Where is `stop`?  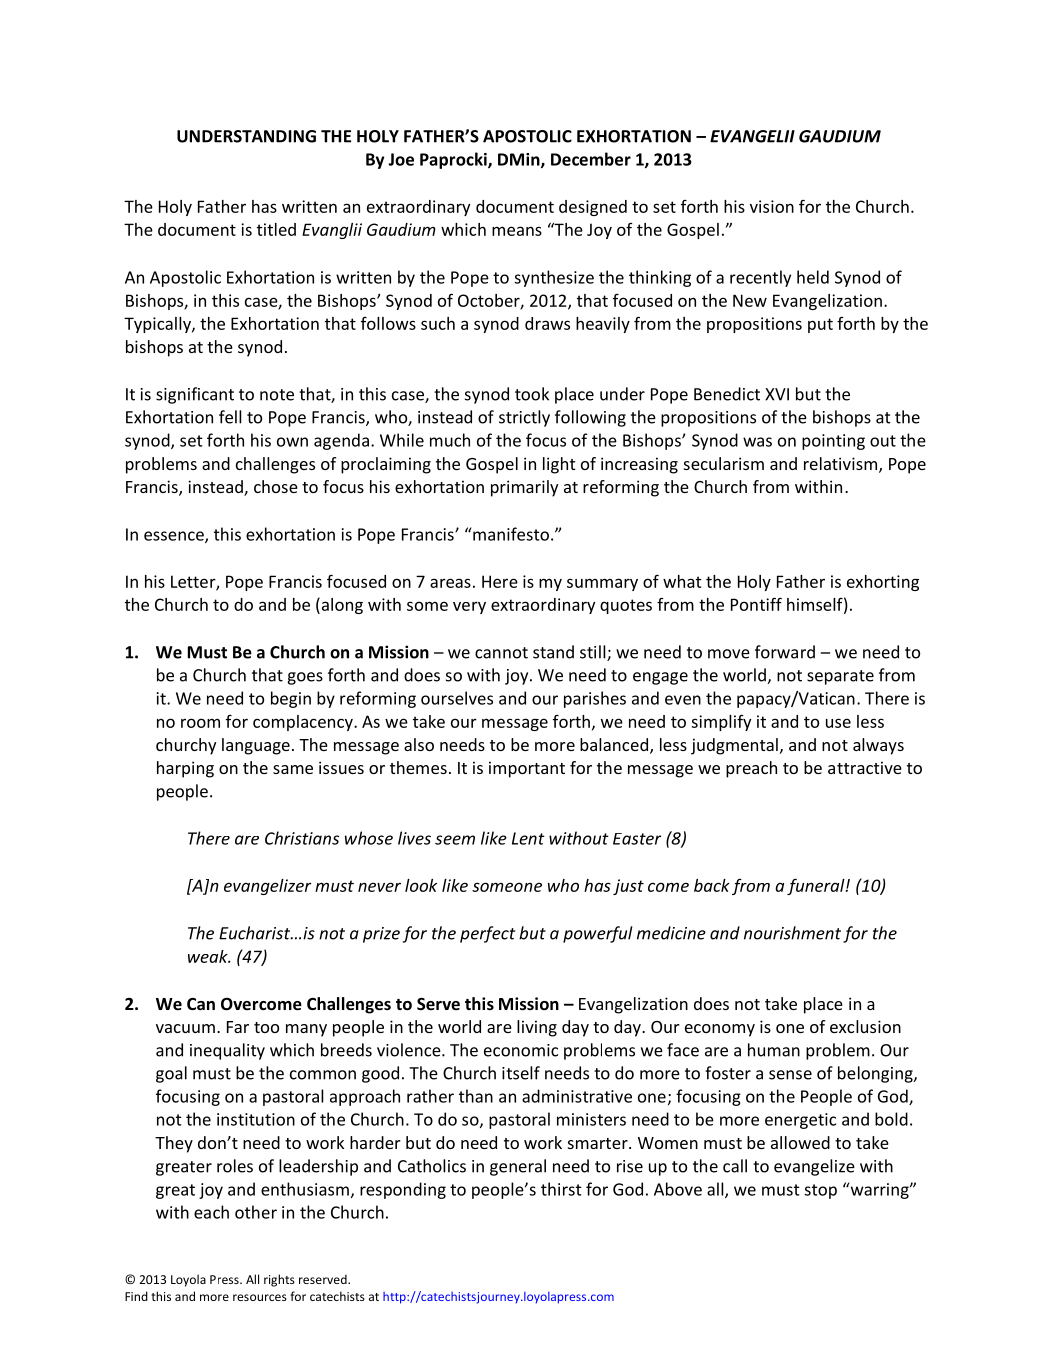
stop is located at coordinates (820, 1191).
